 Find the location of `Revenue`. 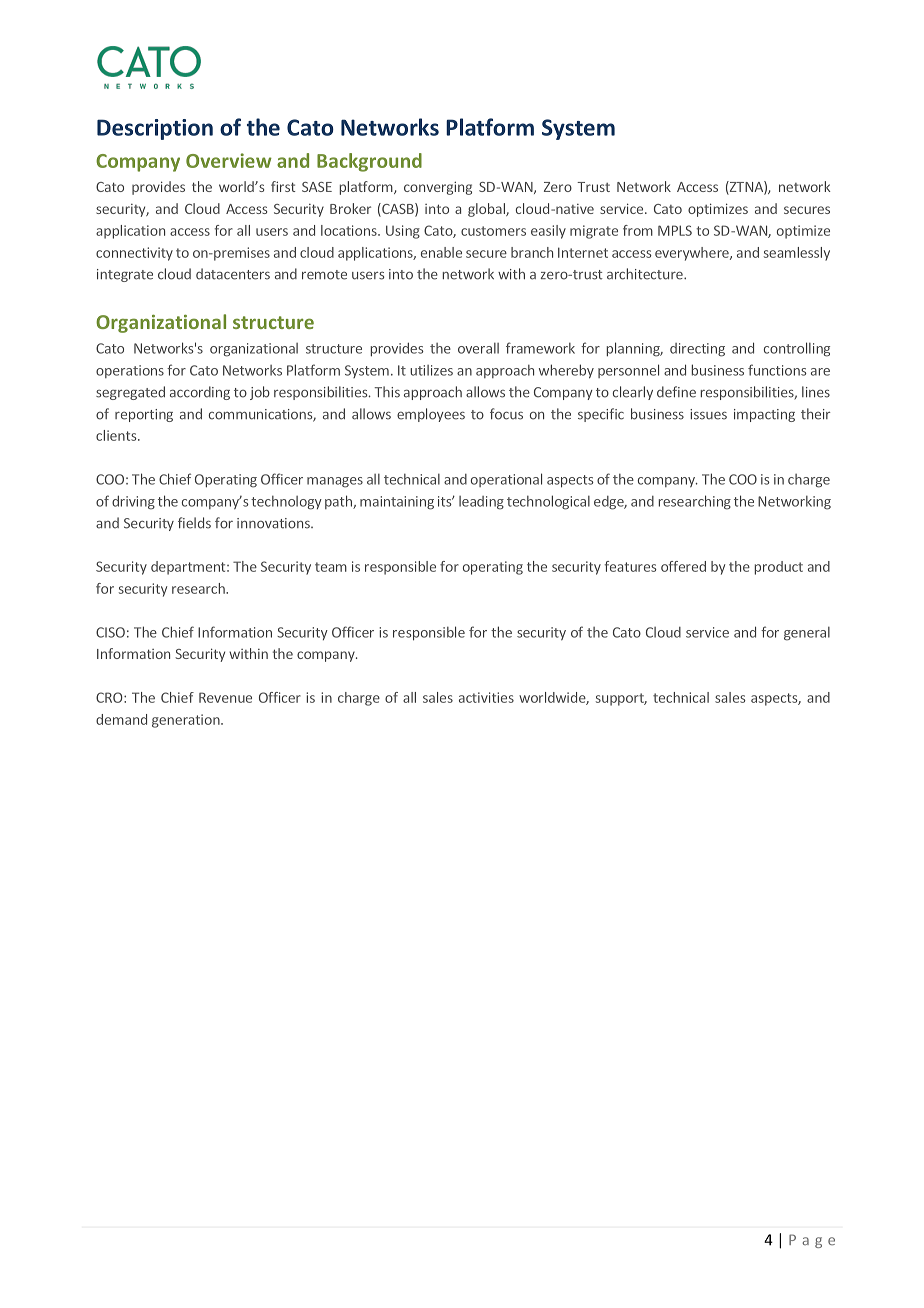

Revenue is located at coordinates (225, 697).
